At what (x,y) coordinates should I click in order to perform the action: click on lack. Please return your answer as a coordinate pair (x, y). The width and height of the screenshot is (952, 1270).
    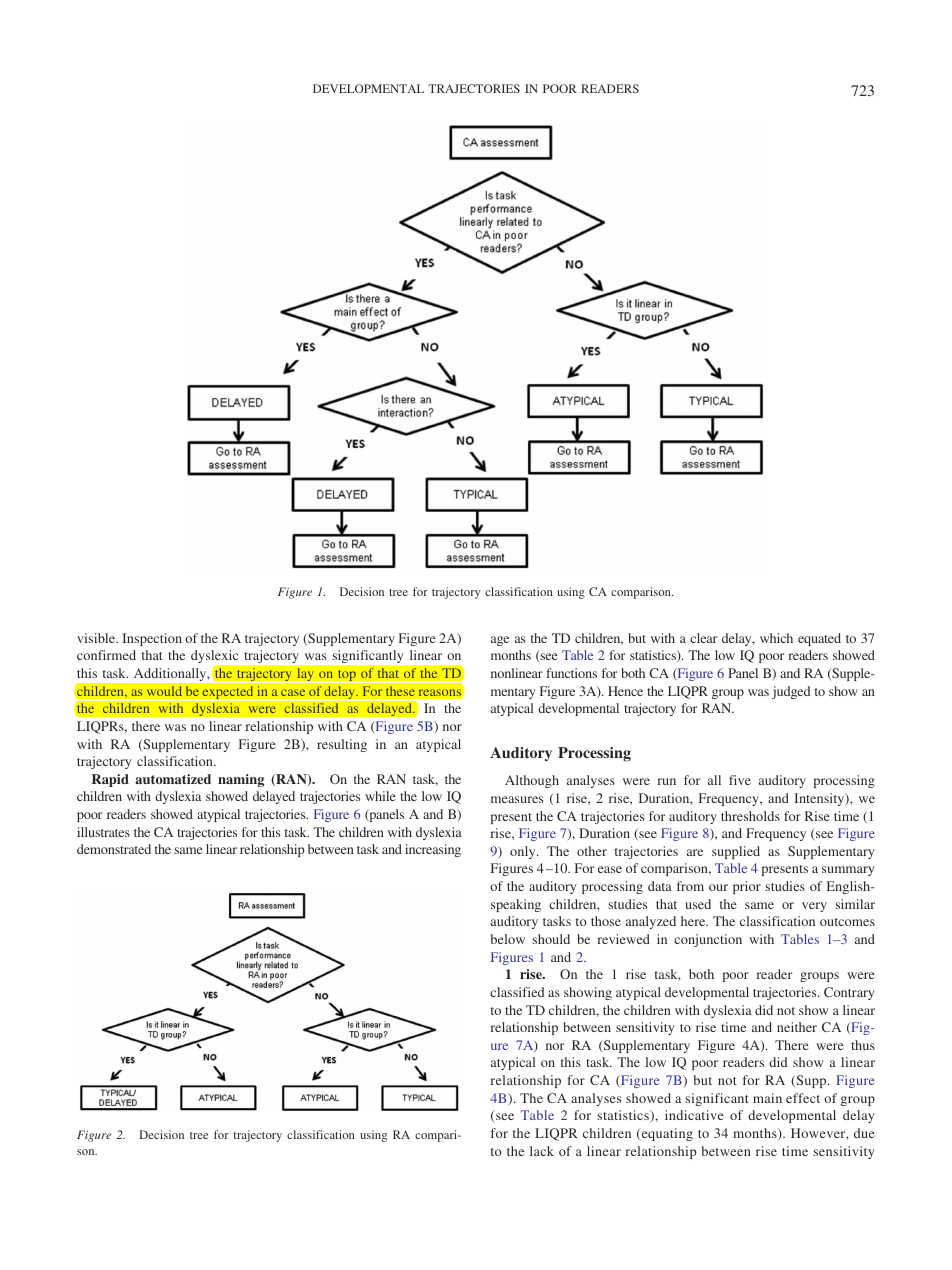
    Looking at the image, I should click on (542, 1151).
